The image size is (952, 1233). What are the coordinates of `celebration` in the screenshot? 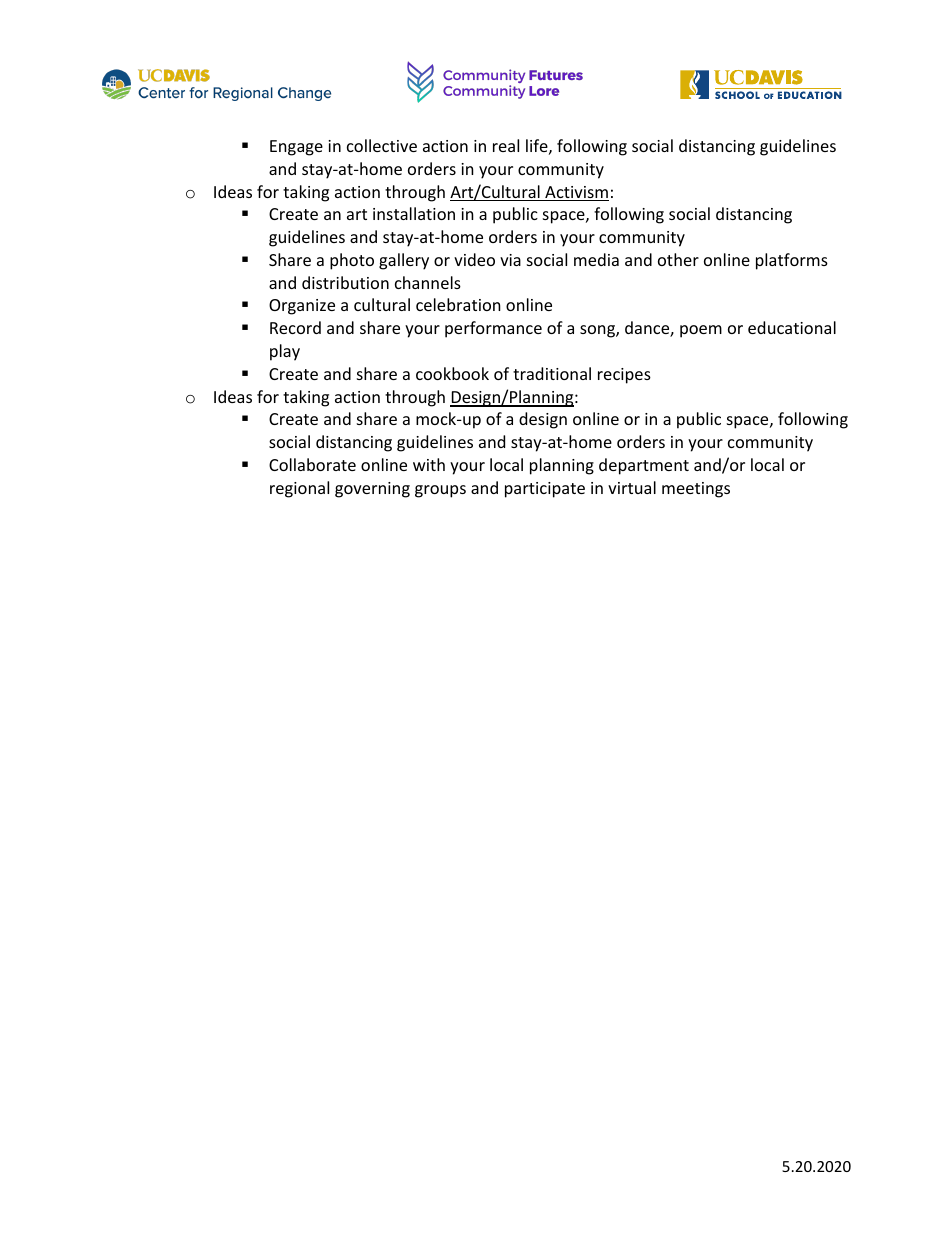 It's located at (458, 304).
